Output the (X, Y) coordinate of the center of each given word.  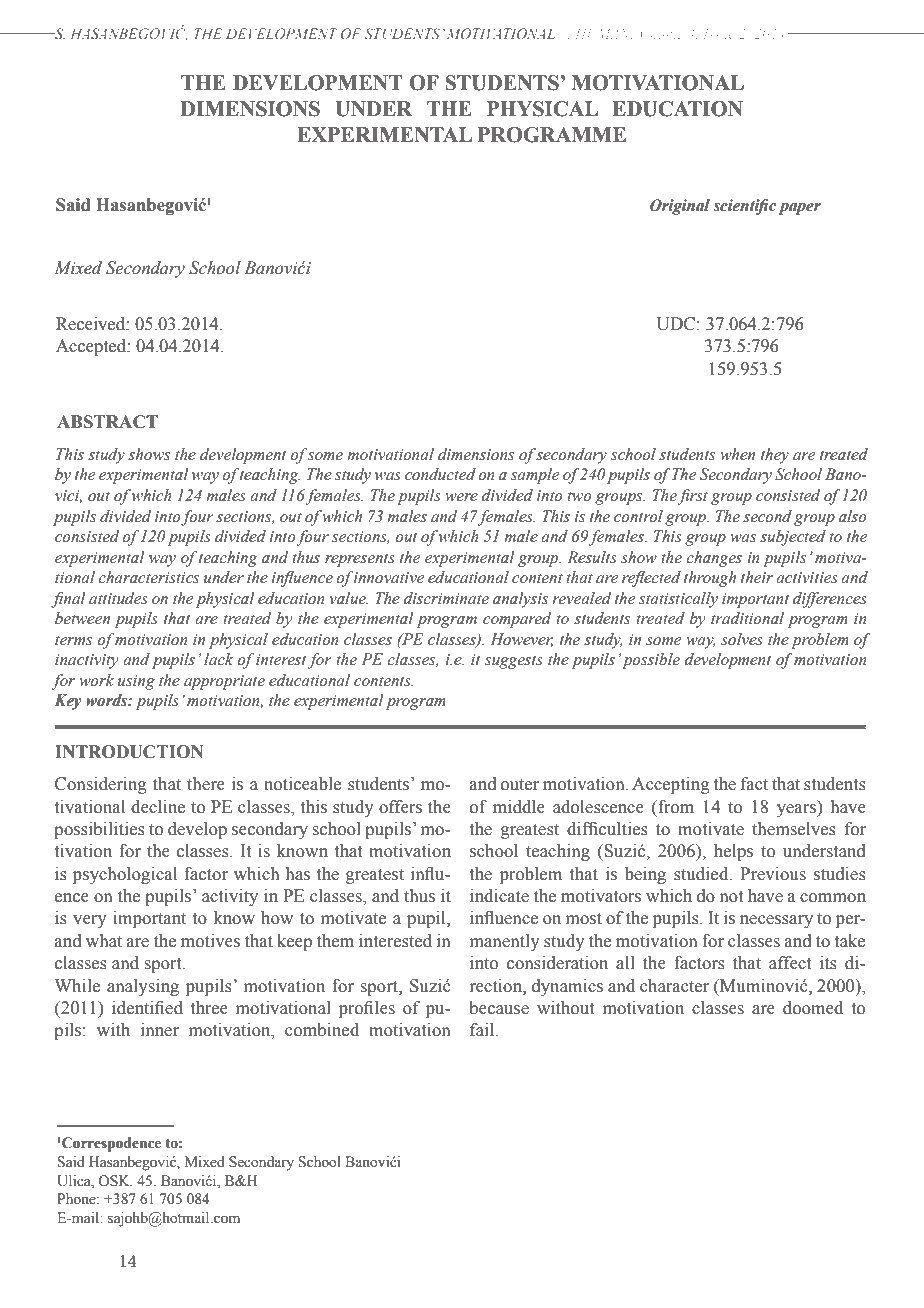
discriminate (446, 598)
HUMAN (604, 34)
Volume (662, 33)
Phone (77, 1199)
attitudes (118, 598)
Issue (719, 34)
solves (742, 639)
